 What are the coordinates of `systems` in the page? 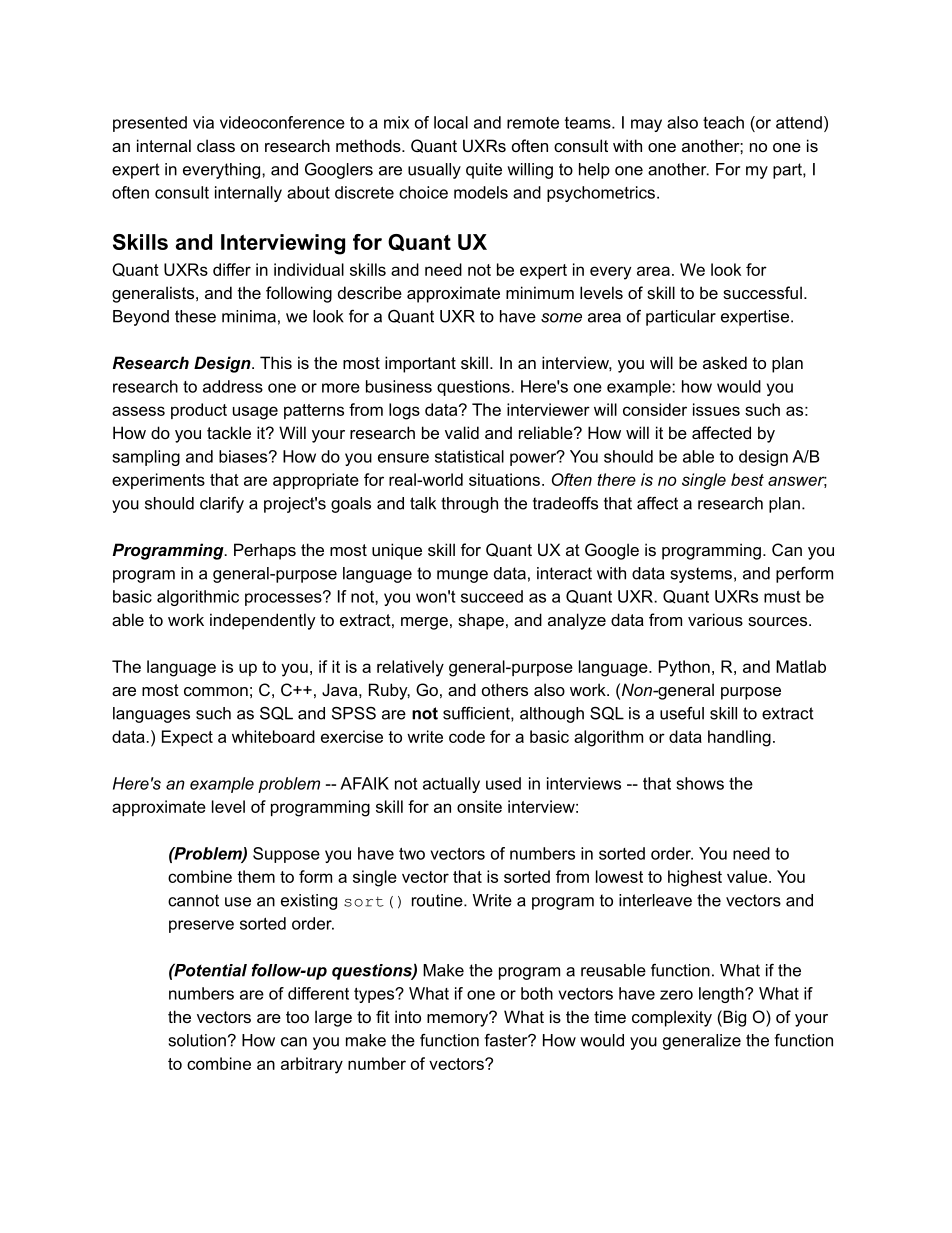 It's located at (701, 575).
